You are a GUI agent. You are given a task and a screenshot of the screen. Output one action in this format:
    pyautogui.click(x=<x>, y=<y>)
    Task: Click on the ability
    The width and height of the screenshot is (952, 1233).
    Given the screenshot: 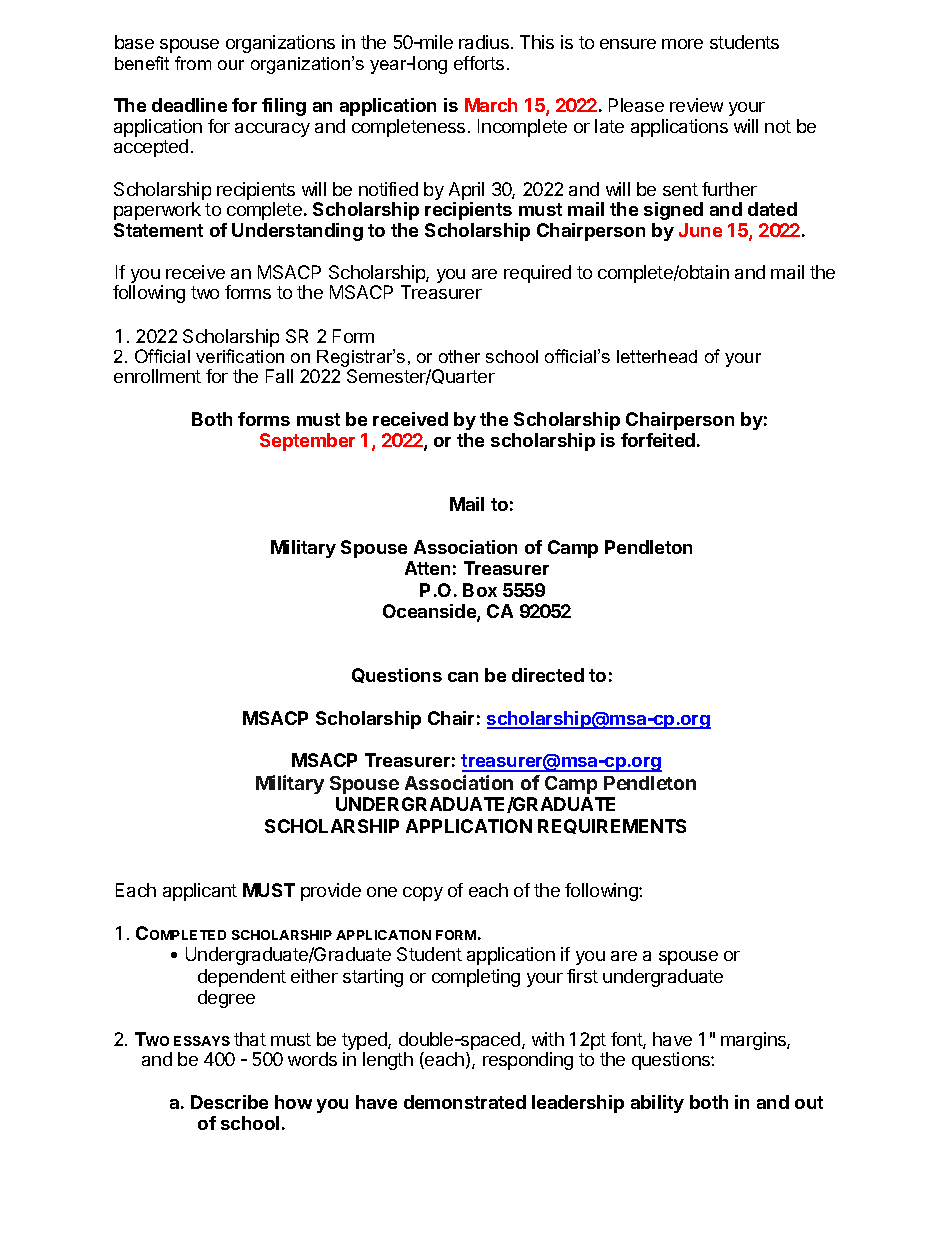 What is the action you would take?
    pyautogui.click(x=657, y=1104)
